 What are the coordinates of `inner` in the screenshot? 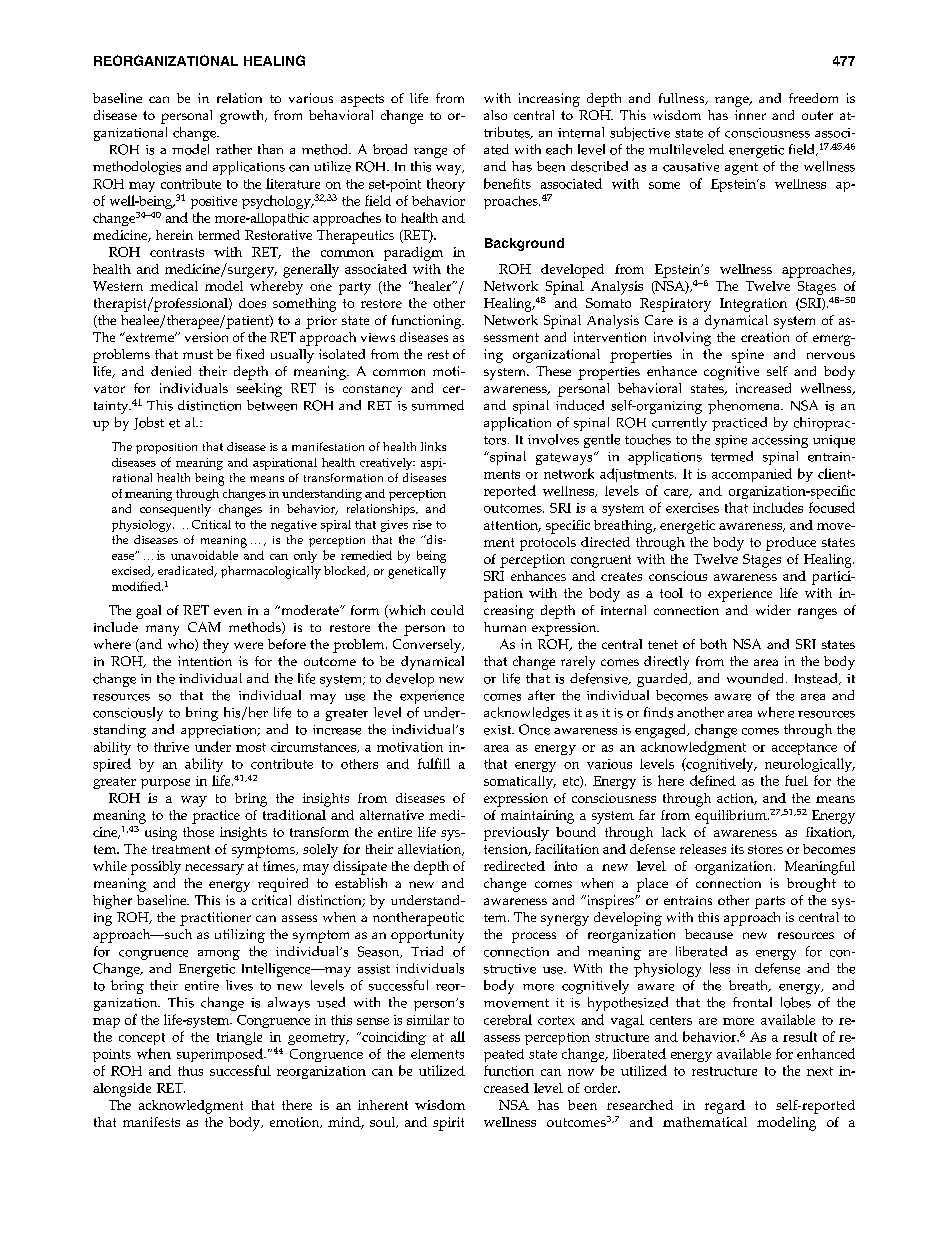 It's located at (750, 115).
